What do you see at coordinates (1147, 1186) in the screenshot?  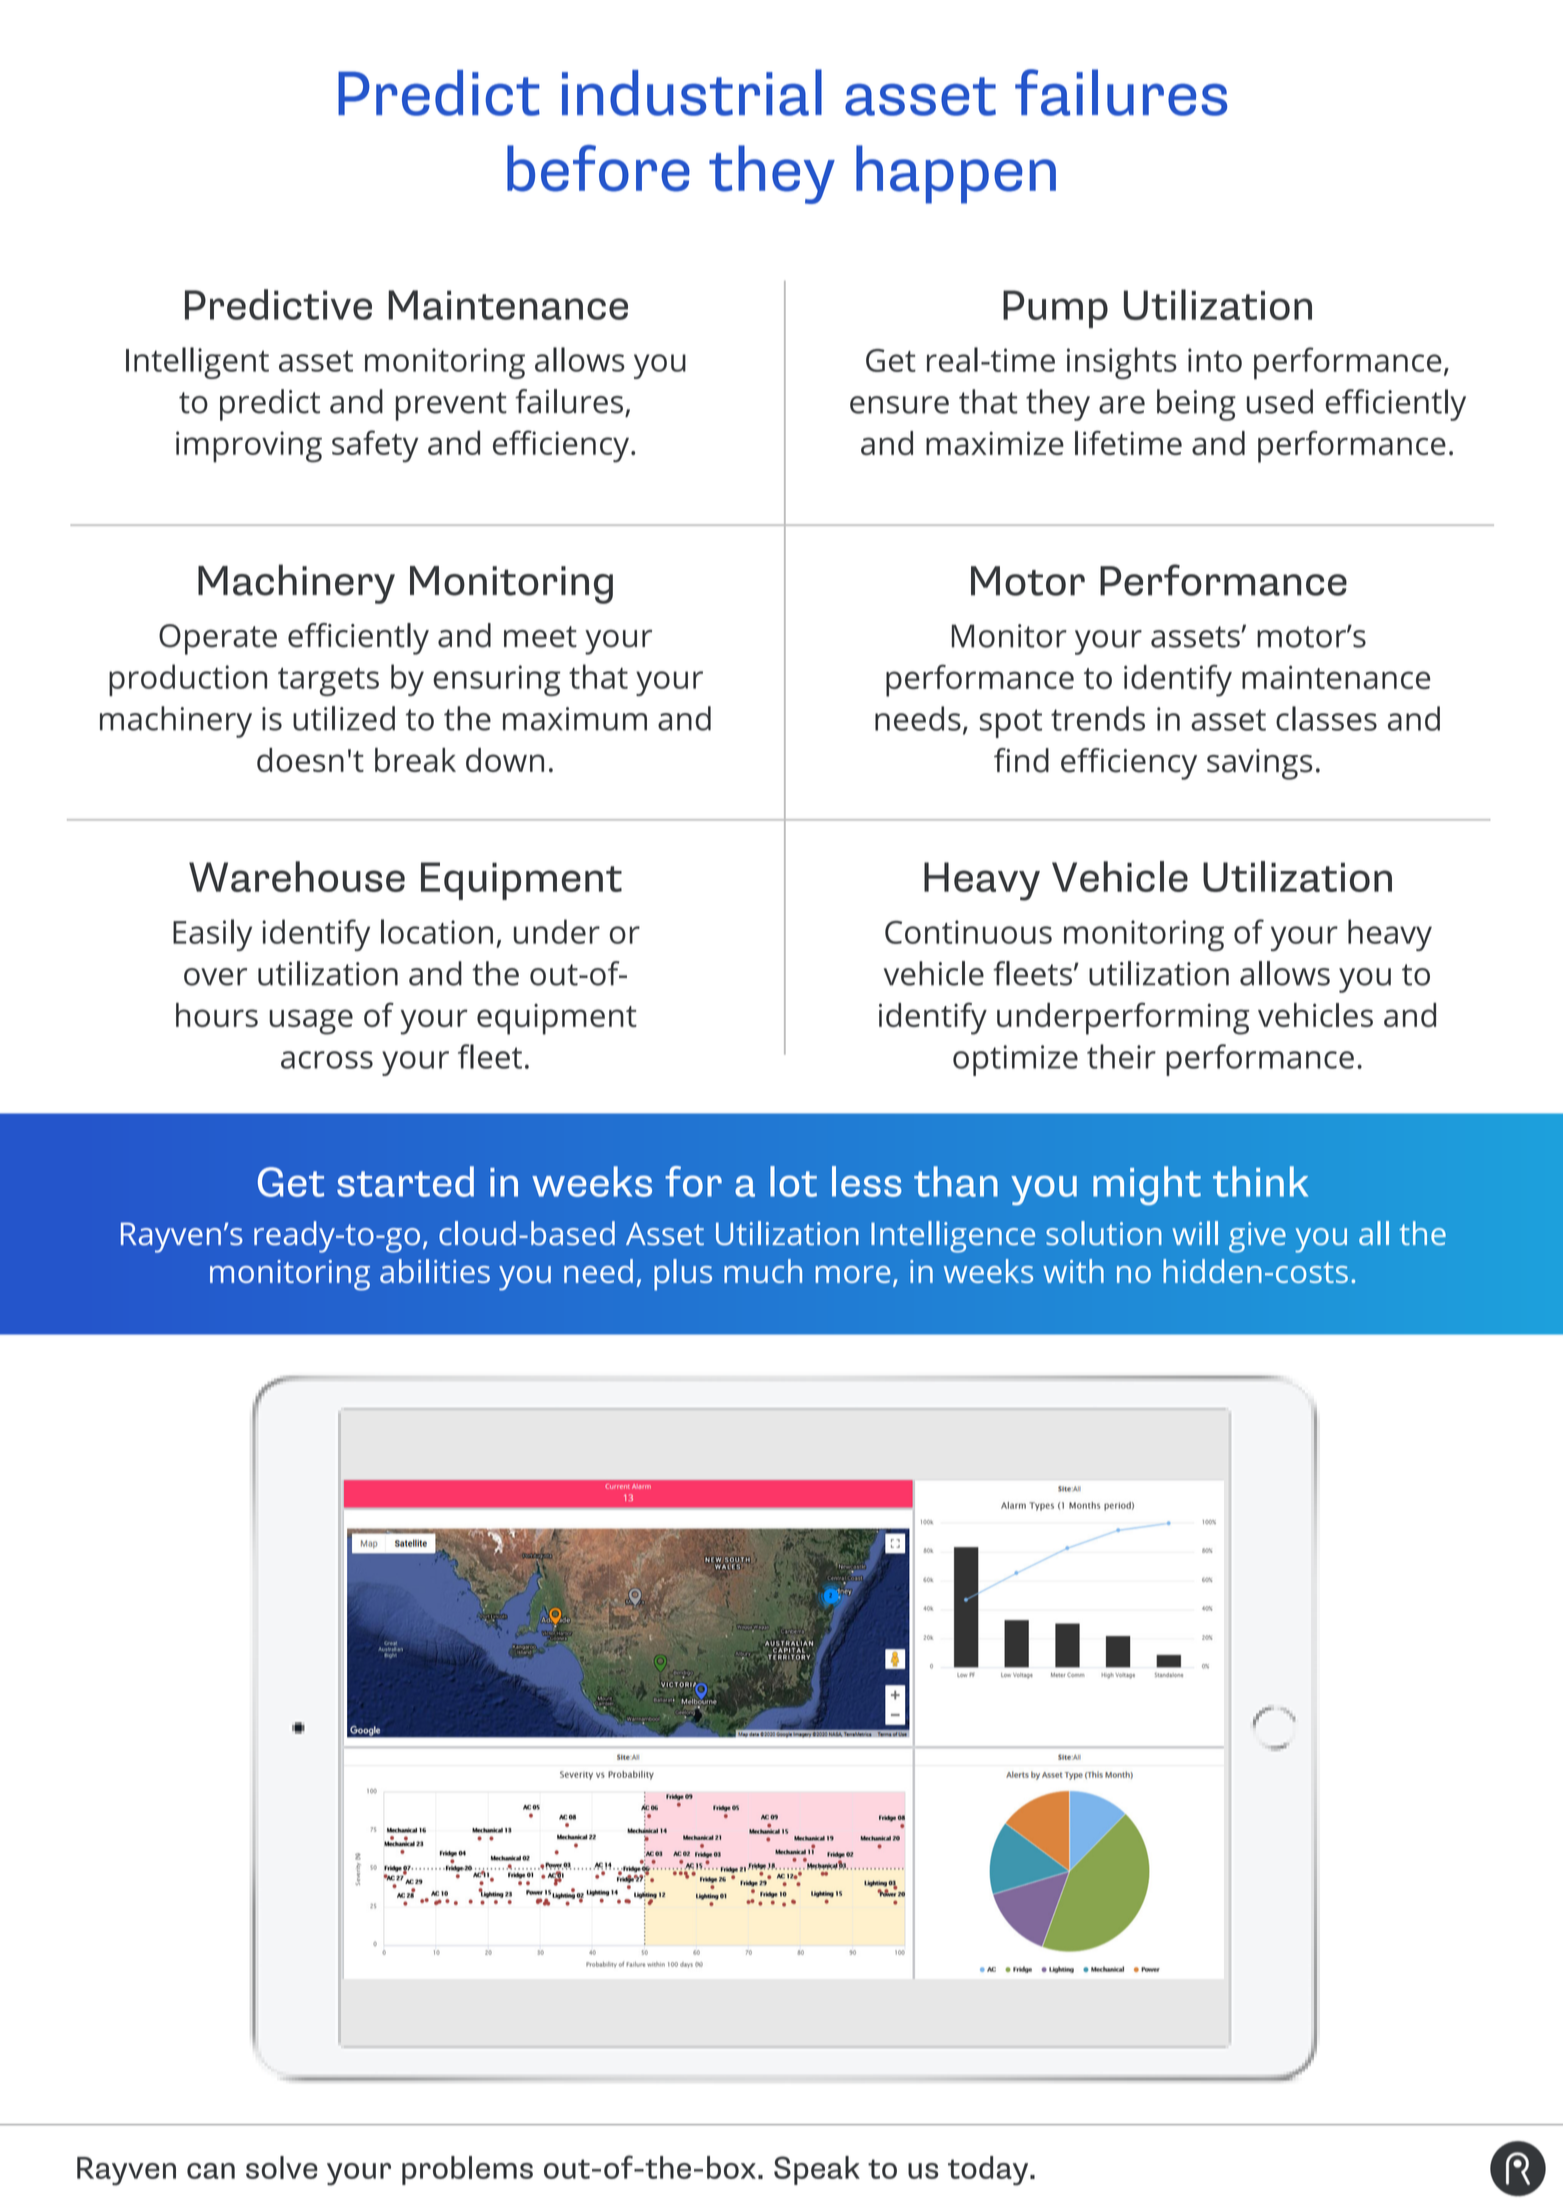 I see `might` at bounding box center [1147, 1186].
